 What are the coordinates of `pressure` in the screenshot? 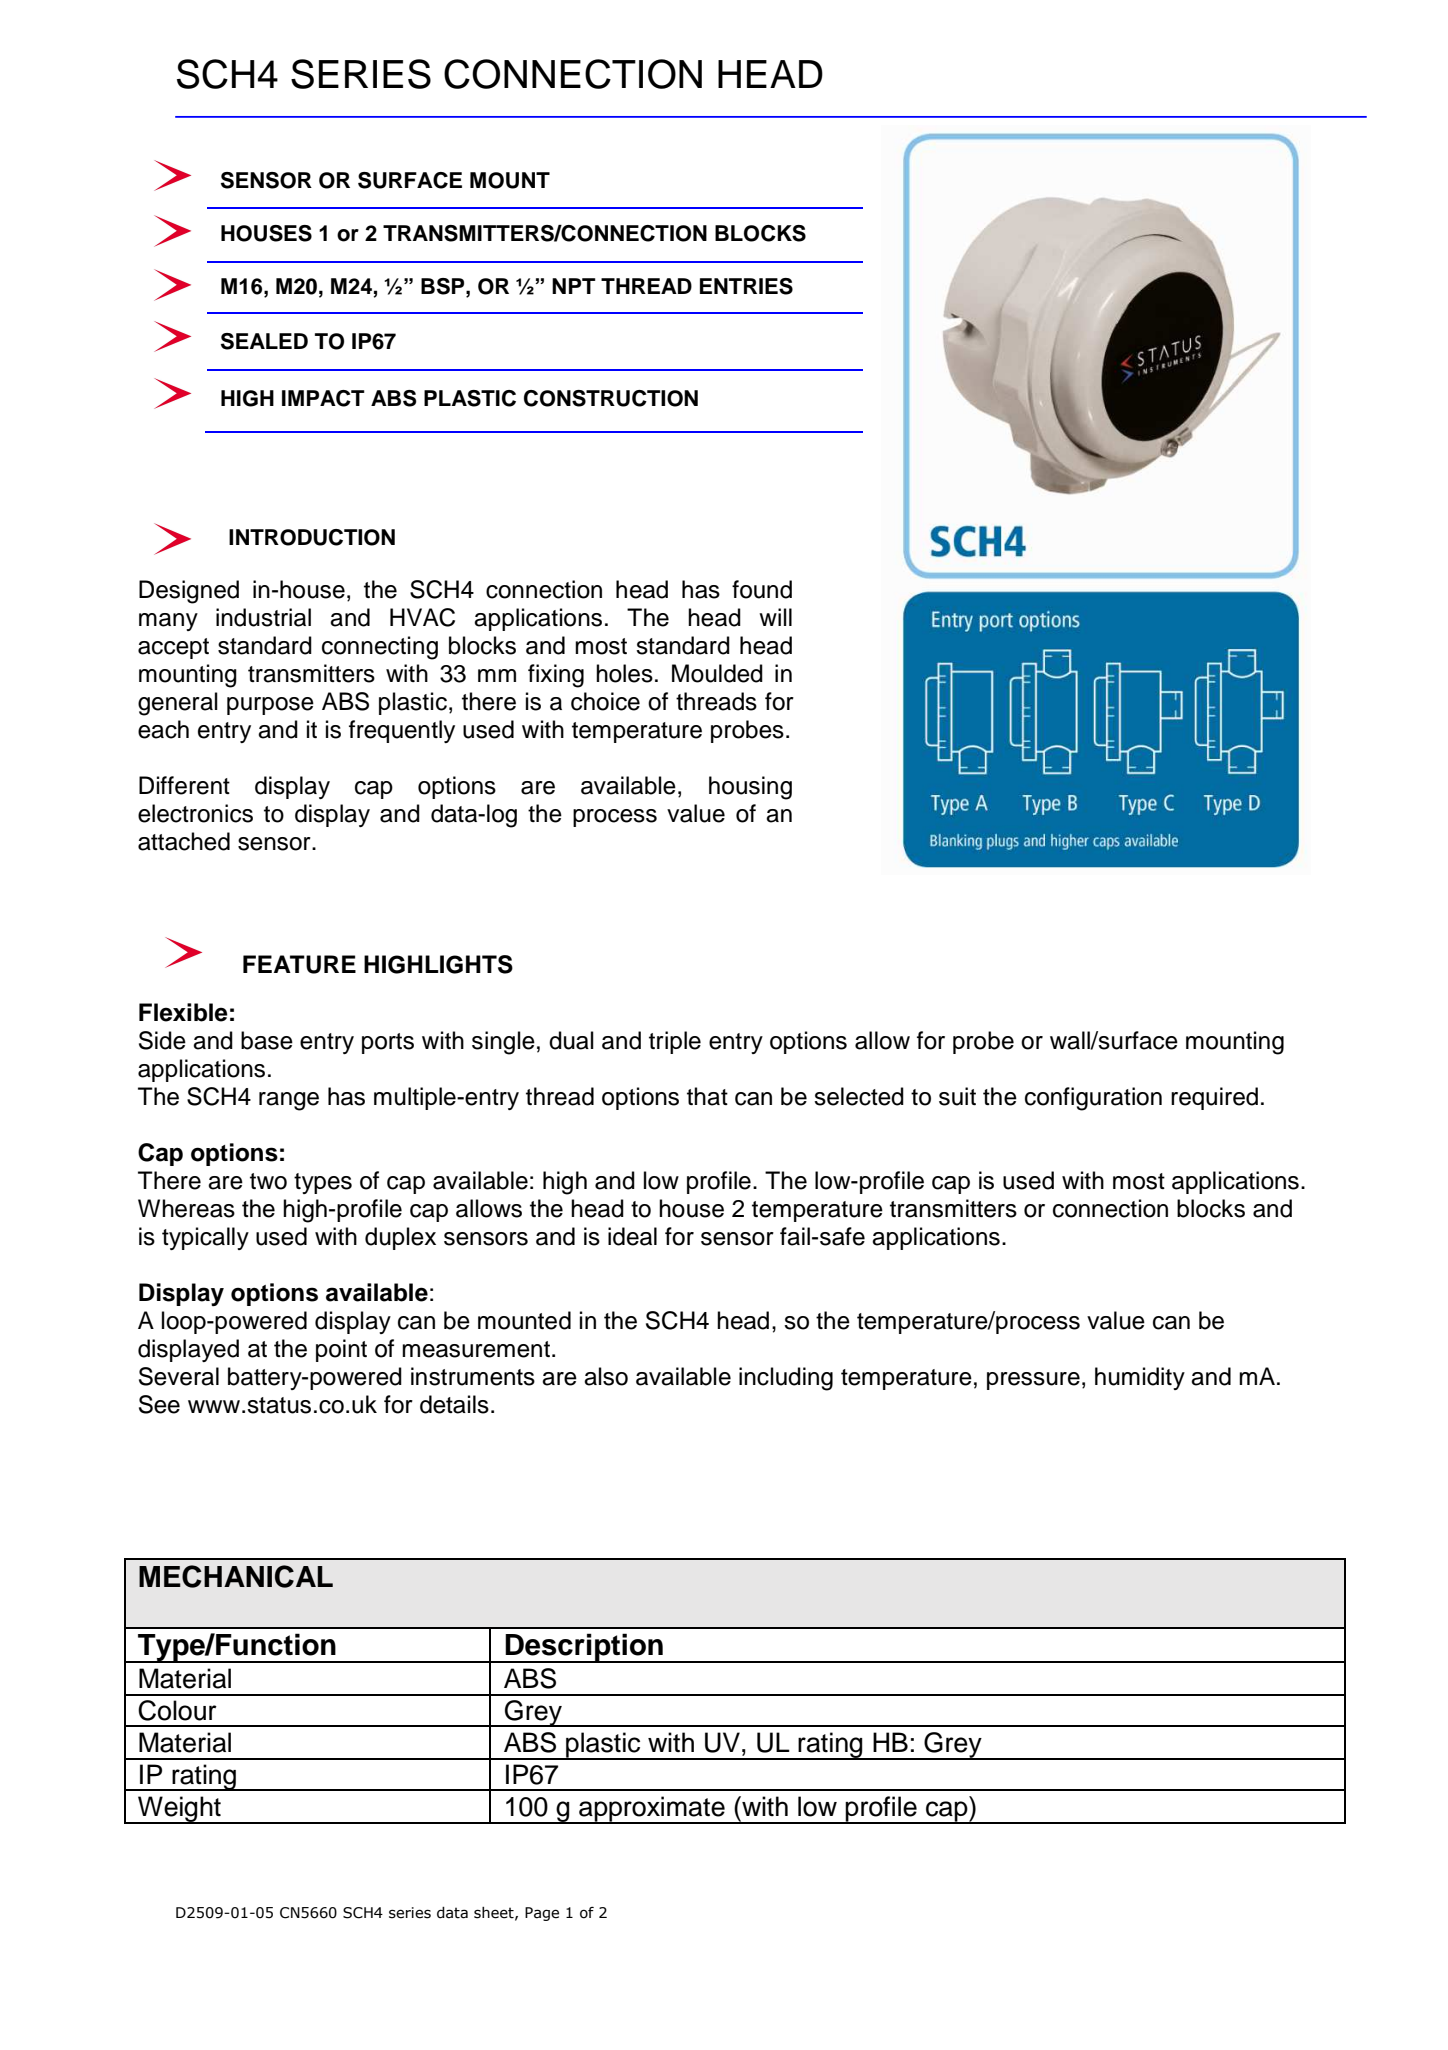 It's located at (1033, 1381).
